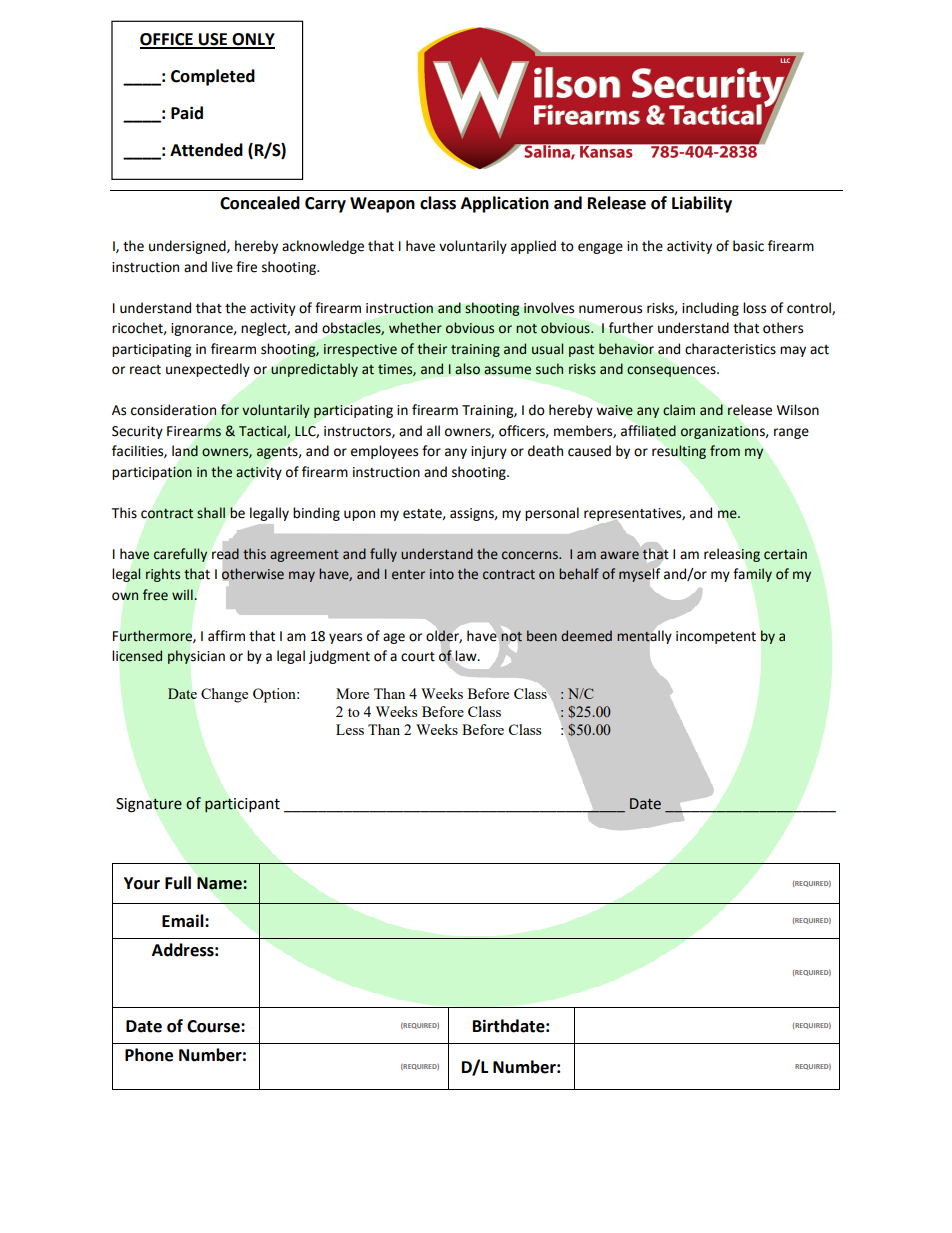 This screenshot has height=1233, width=952. I want to click on into, so click(442, 574).
